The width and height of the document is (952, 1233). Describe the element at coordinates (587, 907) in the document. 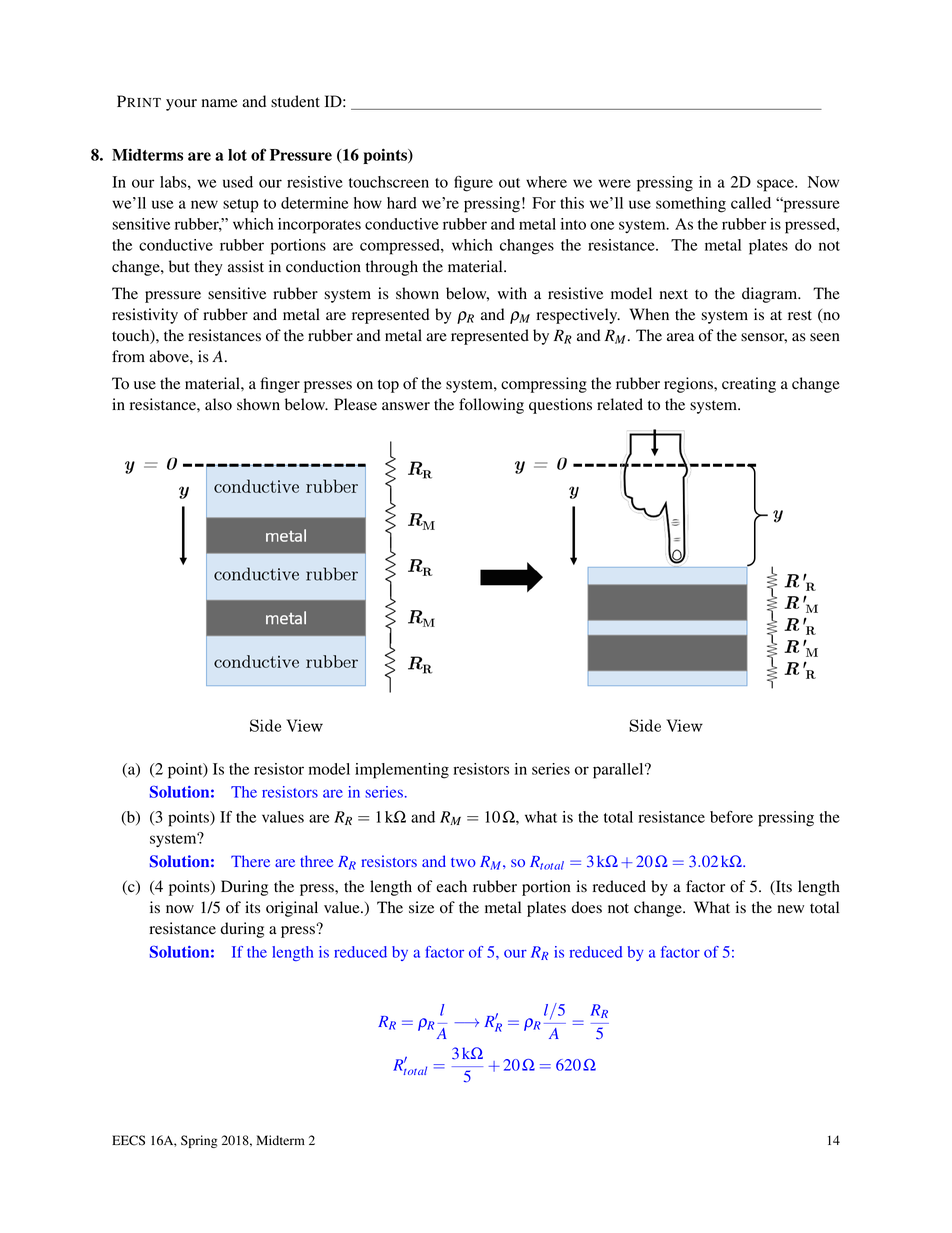

I see `does` at that location.
